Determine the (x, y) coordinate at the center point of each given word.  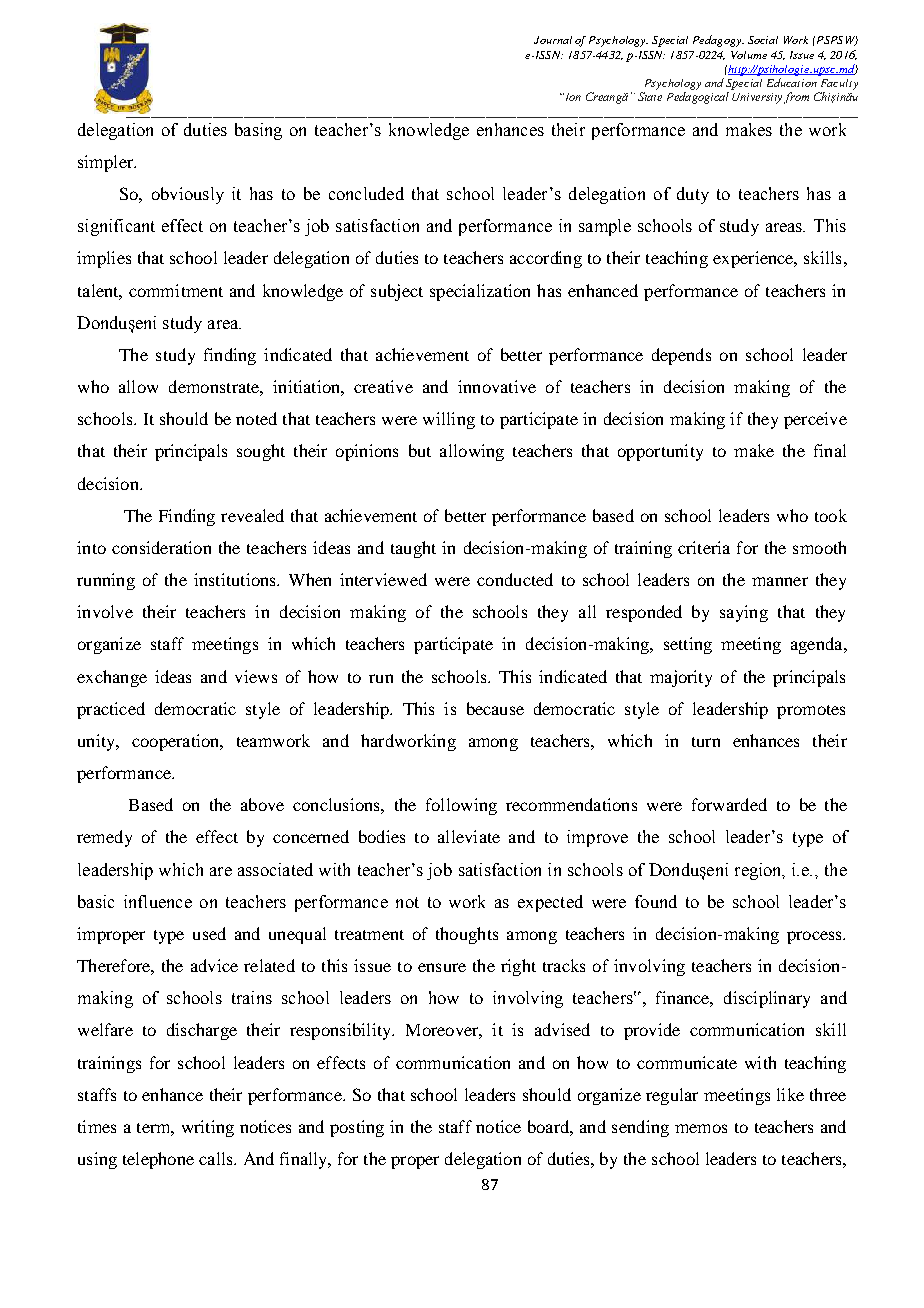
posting (357, 1128)
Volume (749, 55)
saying (744, 613)
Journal (553, 40)
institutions (236, 579)
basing (258, 131)
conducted (515, 579)
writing (208, 1128)
